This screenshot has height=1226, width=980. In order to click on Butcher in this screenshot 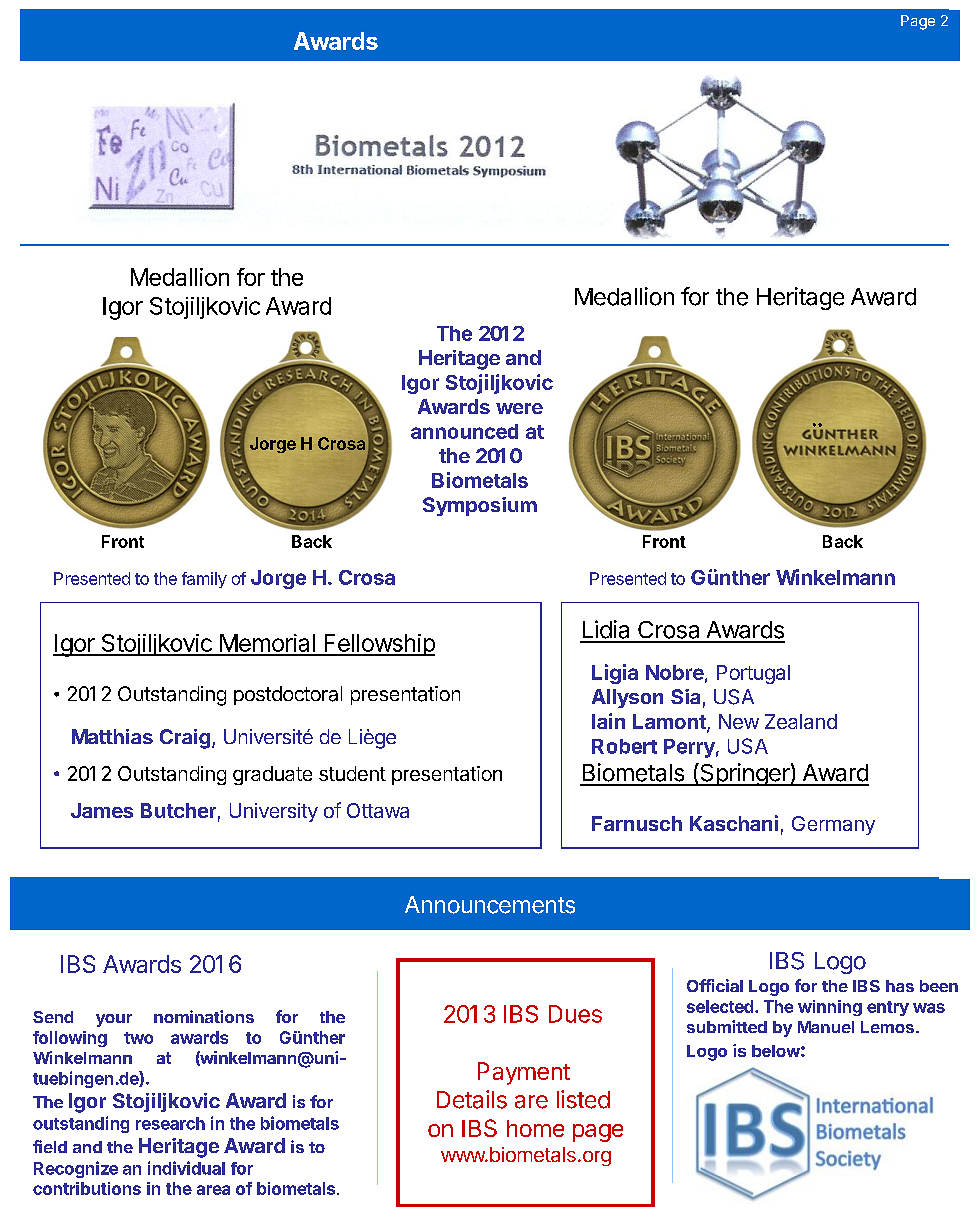, I will do `click(178, 810)`.
